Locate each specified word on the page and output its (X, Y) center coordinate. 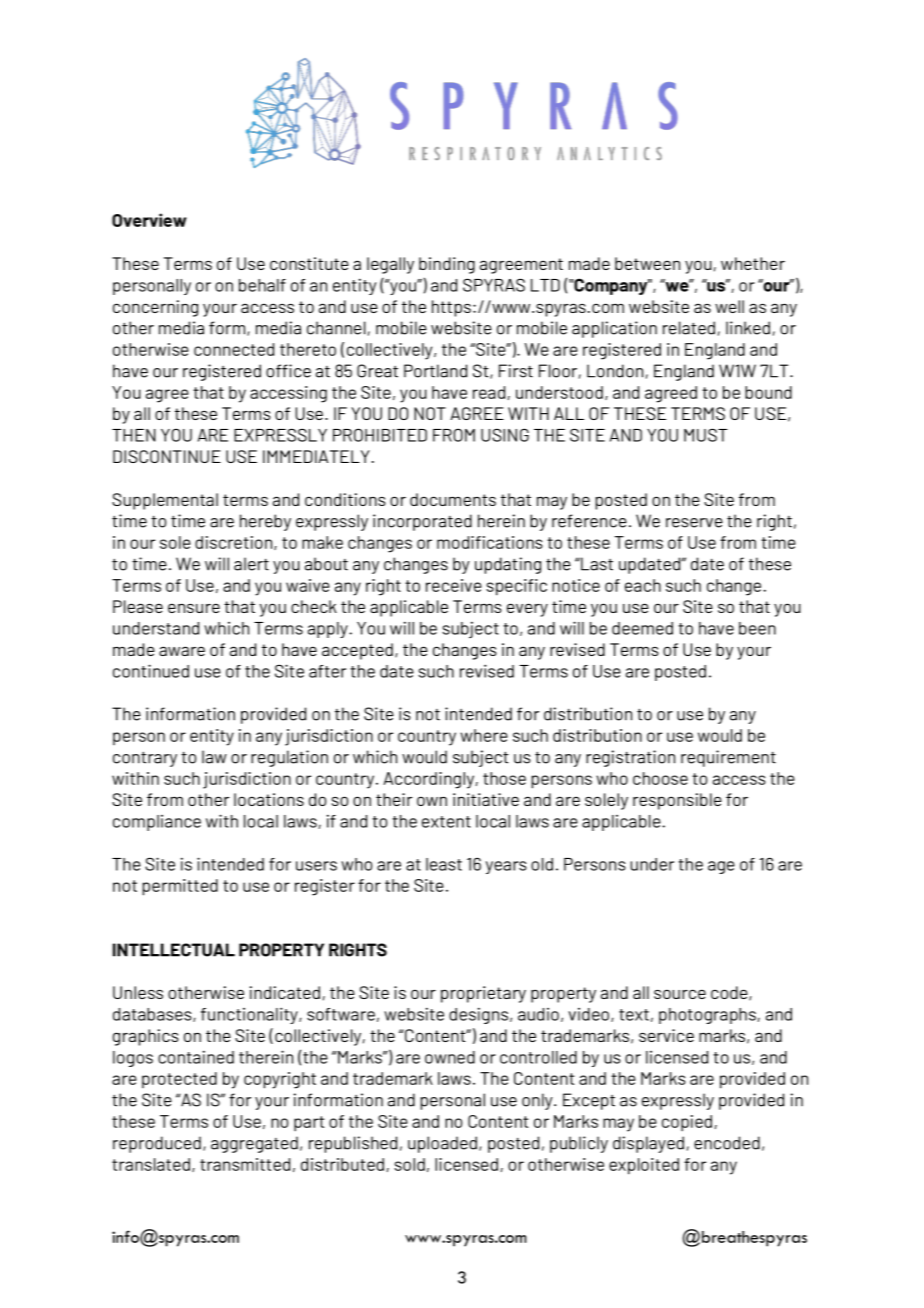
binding (447, 265)
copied (687, 1123)
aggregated (254, 1144)
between (647, 263)
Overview (149, 220)
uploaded (442, 1144)
